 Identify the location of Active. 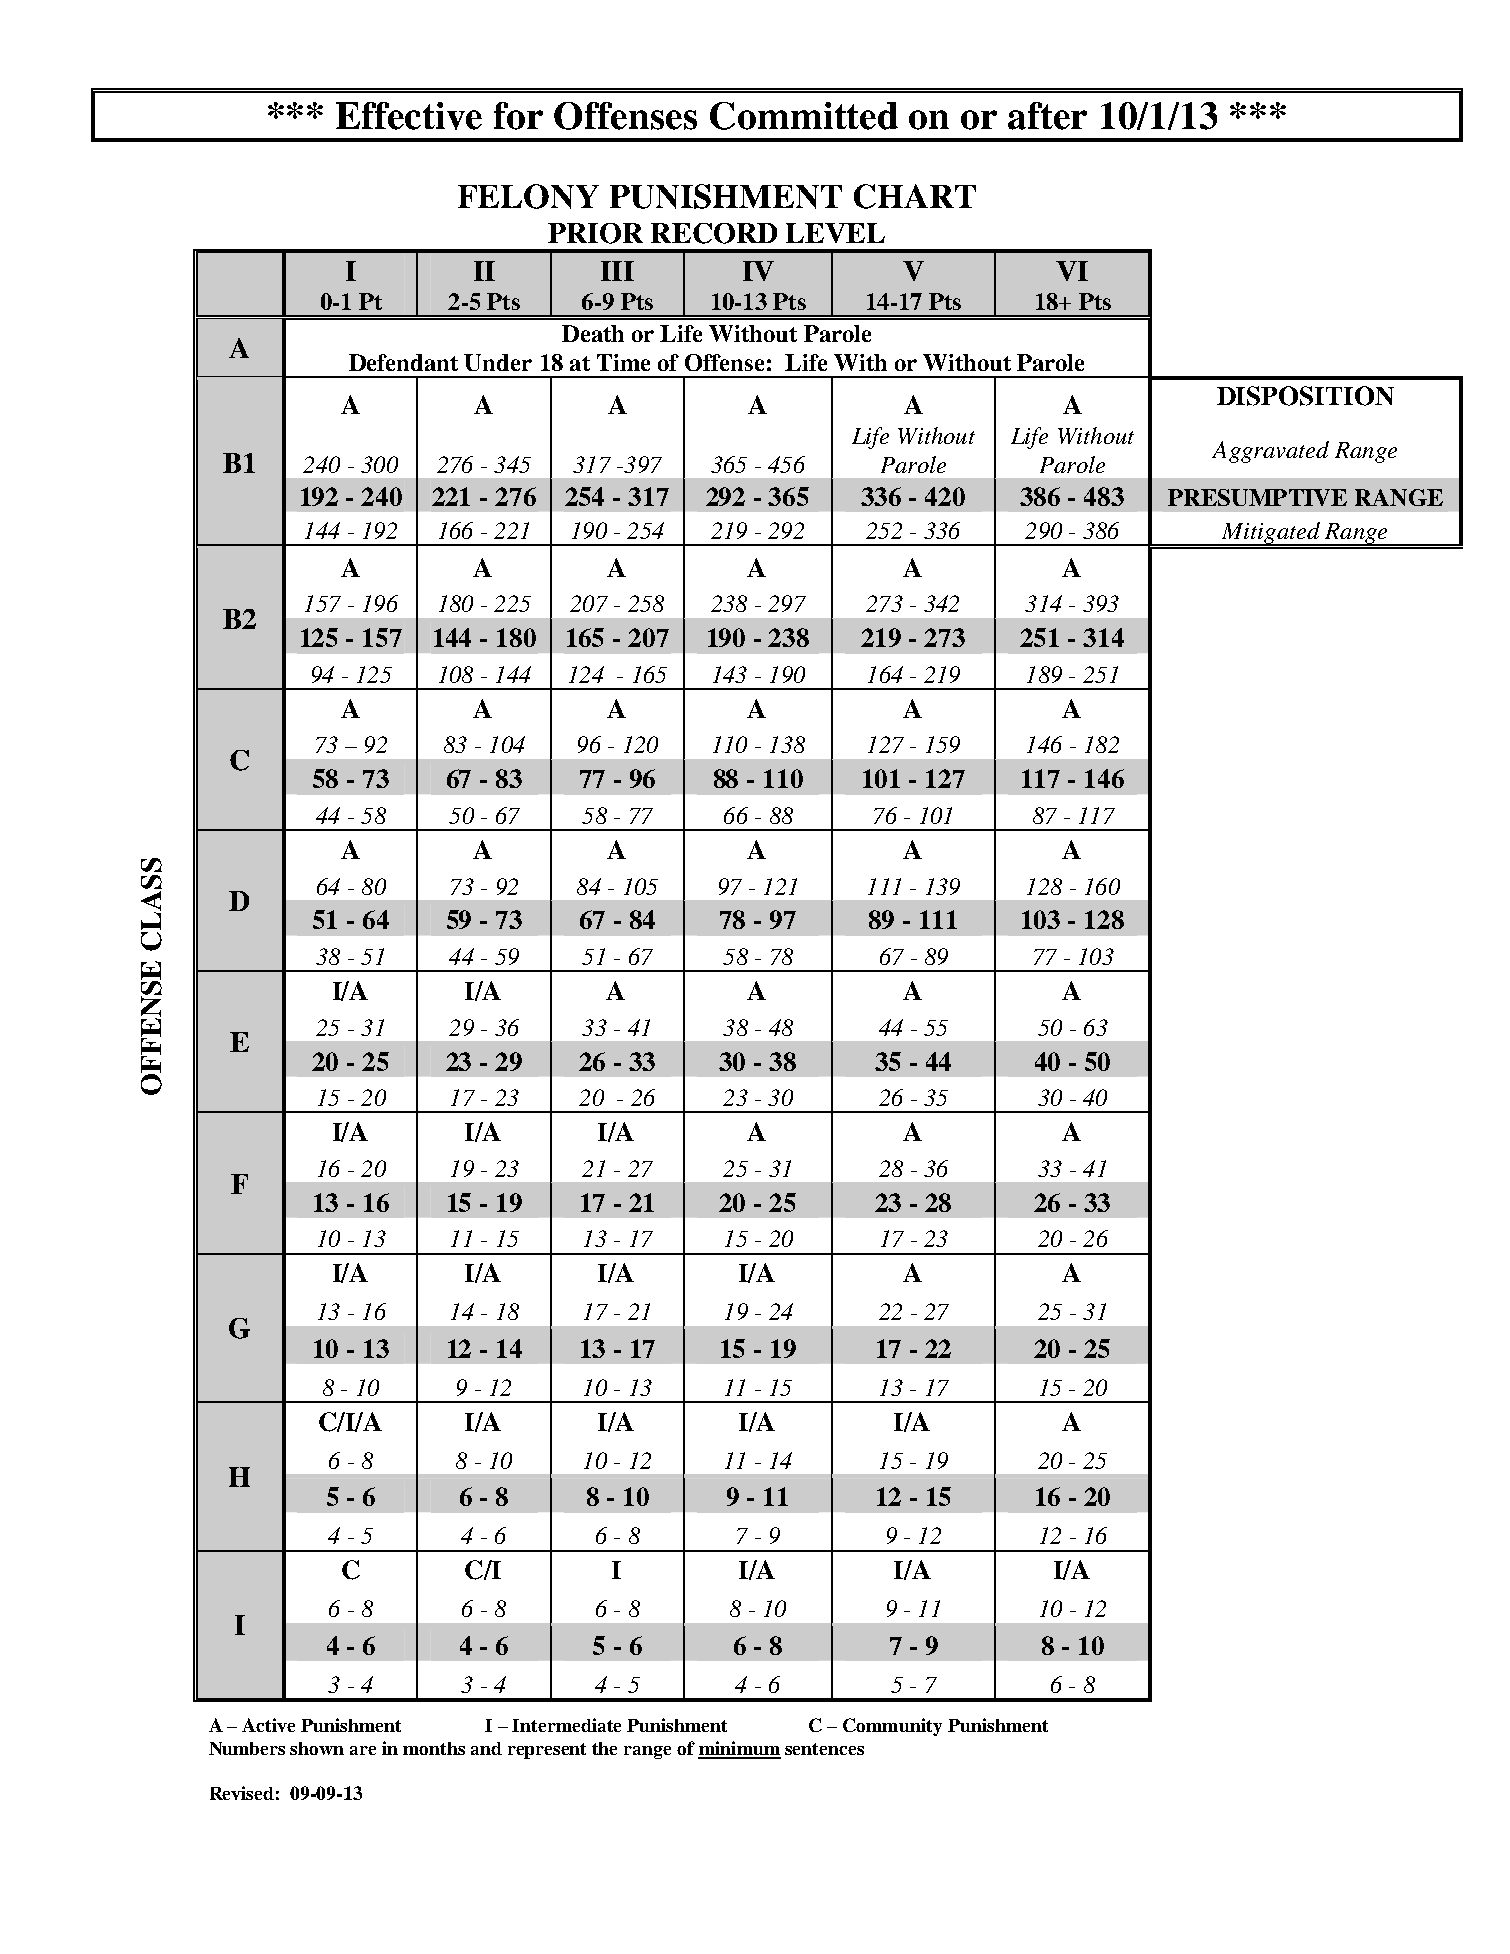
(268, 1725).
